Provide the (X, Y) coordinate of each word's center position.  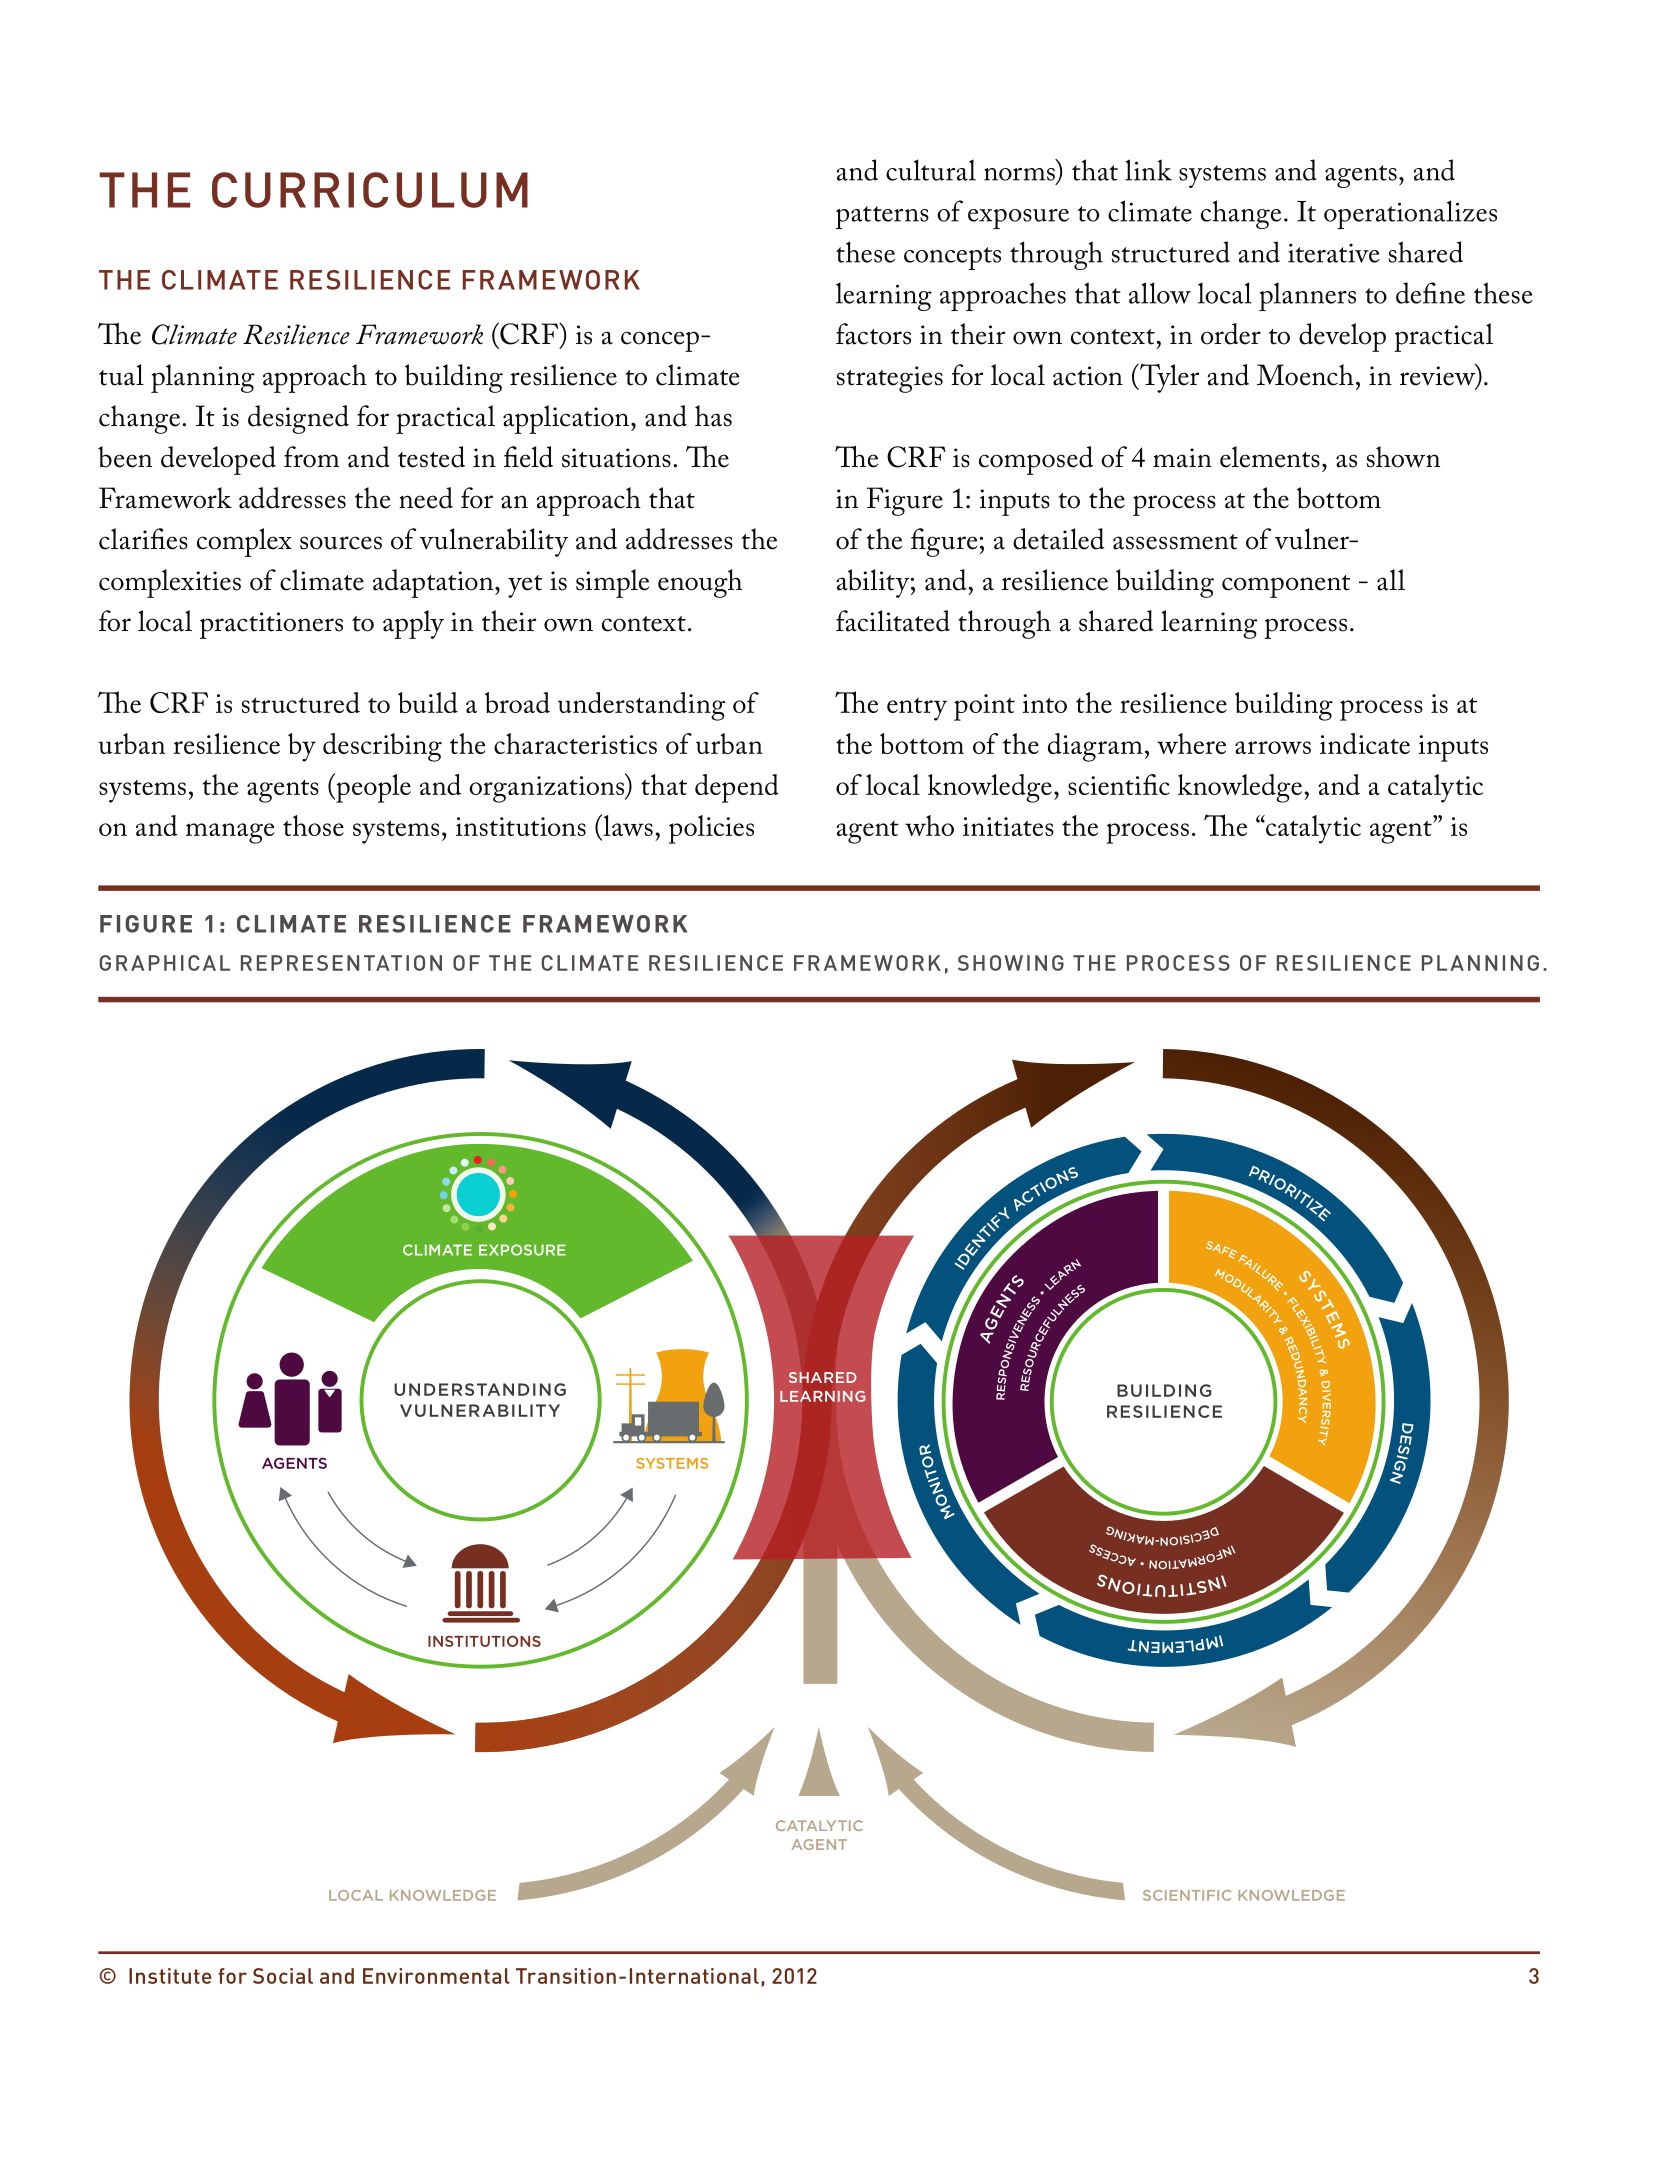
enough (700, 583)
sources (341, 543)
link (1148, 170)
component (1286, 586)
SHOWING (1011, 963)
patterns (882, 217)
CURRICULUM (370, 190)
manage (230, 833)
